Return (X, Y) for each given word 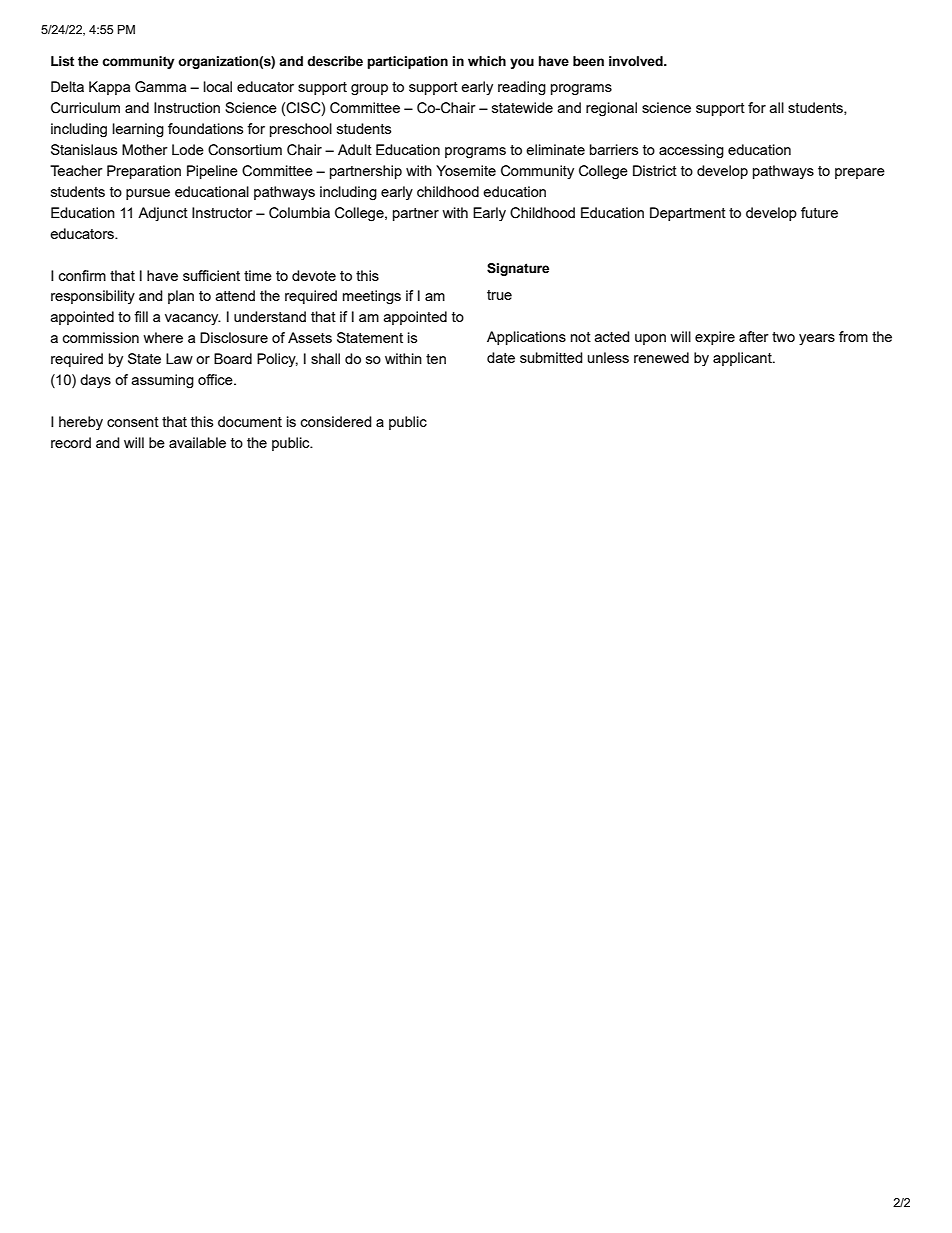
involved (637, 61)
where (163, 337)
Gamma (160, 87)
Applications (526, 338)
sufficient (211, 275)
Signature (518, 269)
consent (133, 422)
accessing (691, 151)
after (754, 336)
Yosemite (466, 170)
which (487, 61)
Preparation (144, 172)
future (819, 212)
